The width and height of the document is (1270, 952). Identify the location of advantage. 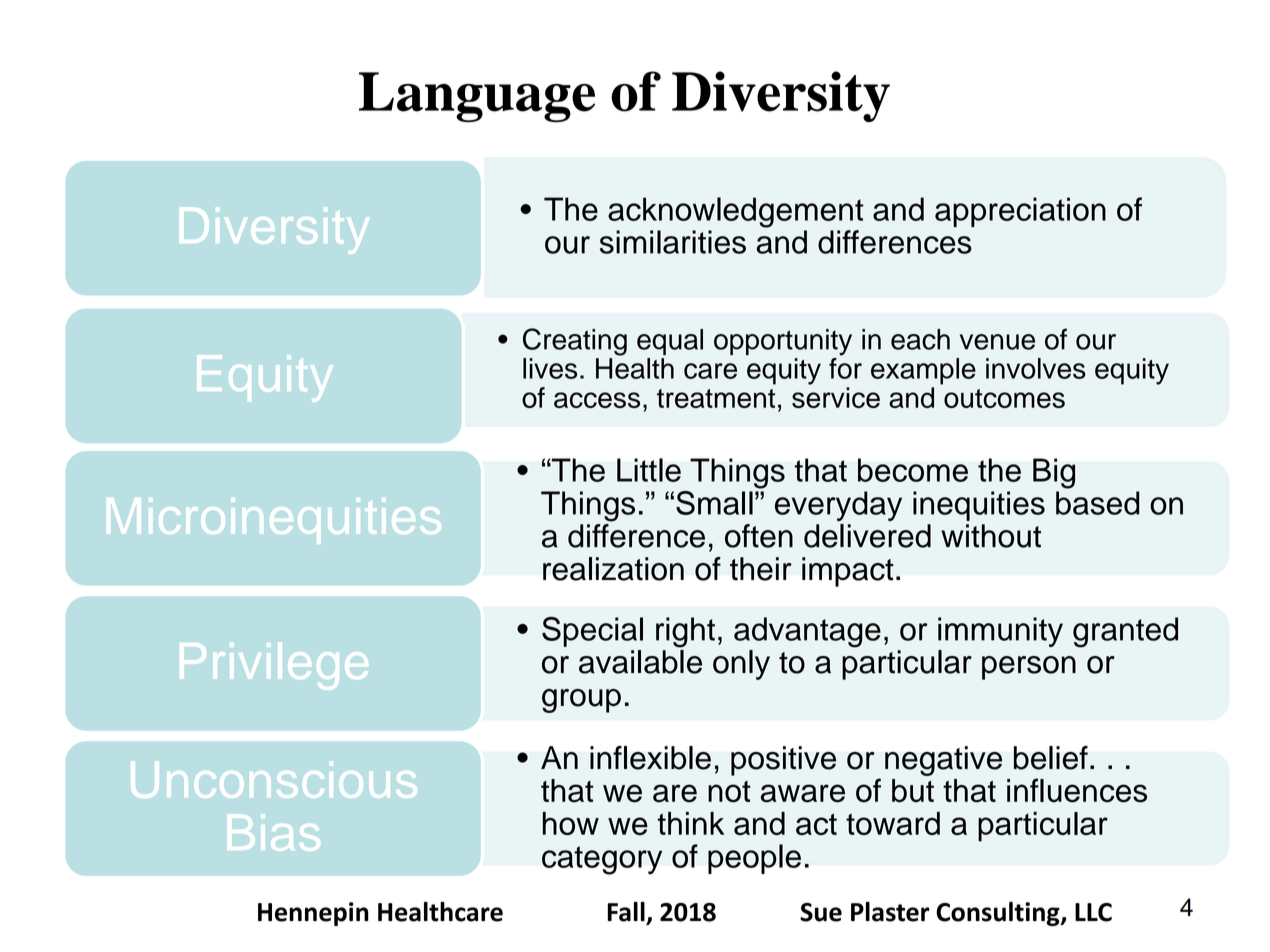
(807, 632).
